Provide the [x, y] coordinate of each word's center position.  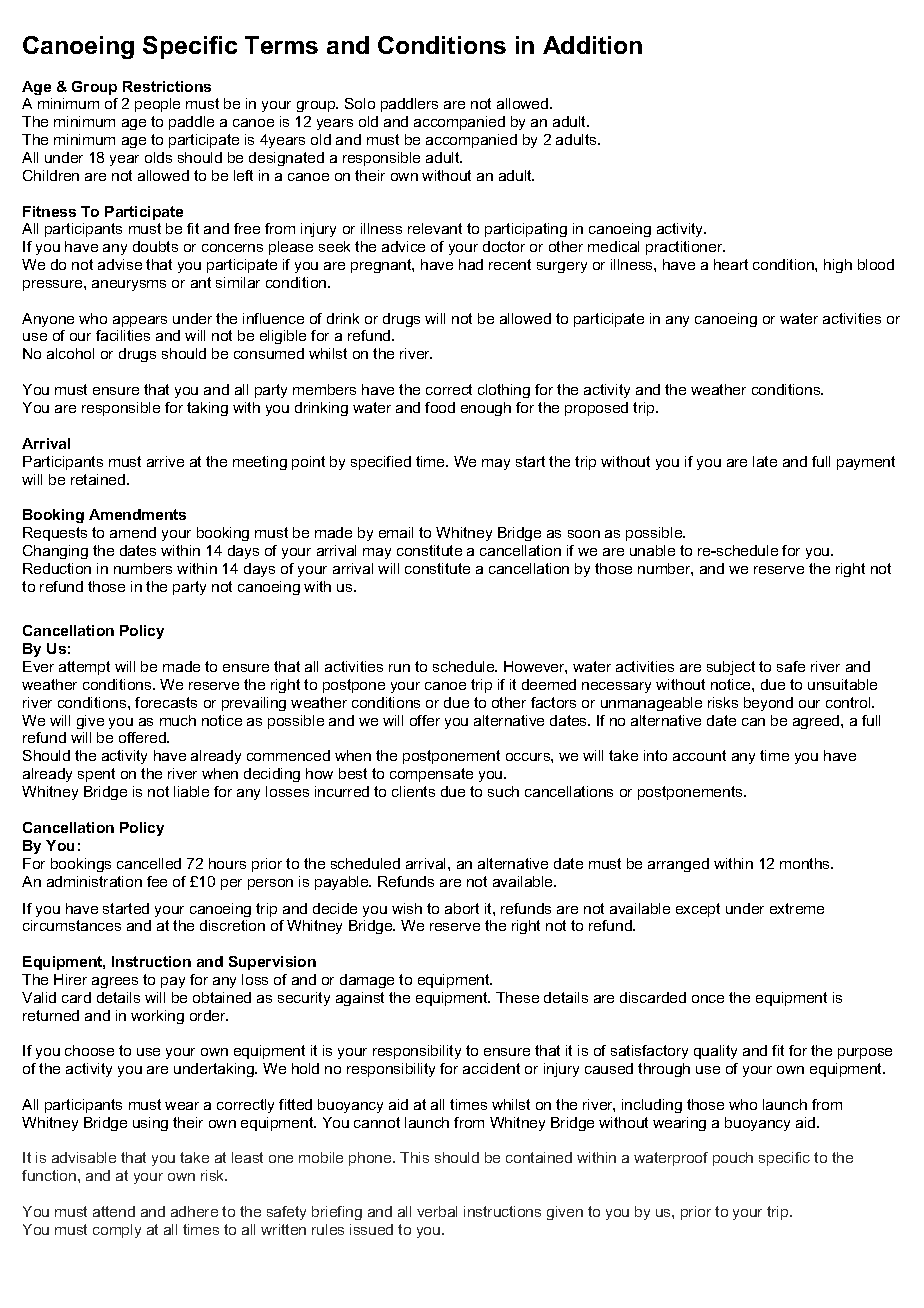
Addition [592, 45]
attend [114, 1211]
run [399, 668]
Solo [360, 103]
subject [731, 668]
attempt [84, 668]
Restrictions [167, 86]
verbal [437, 1211]
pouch [733, 1159]
